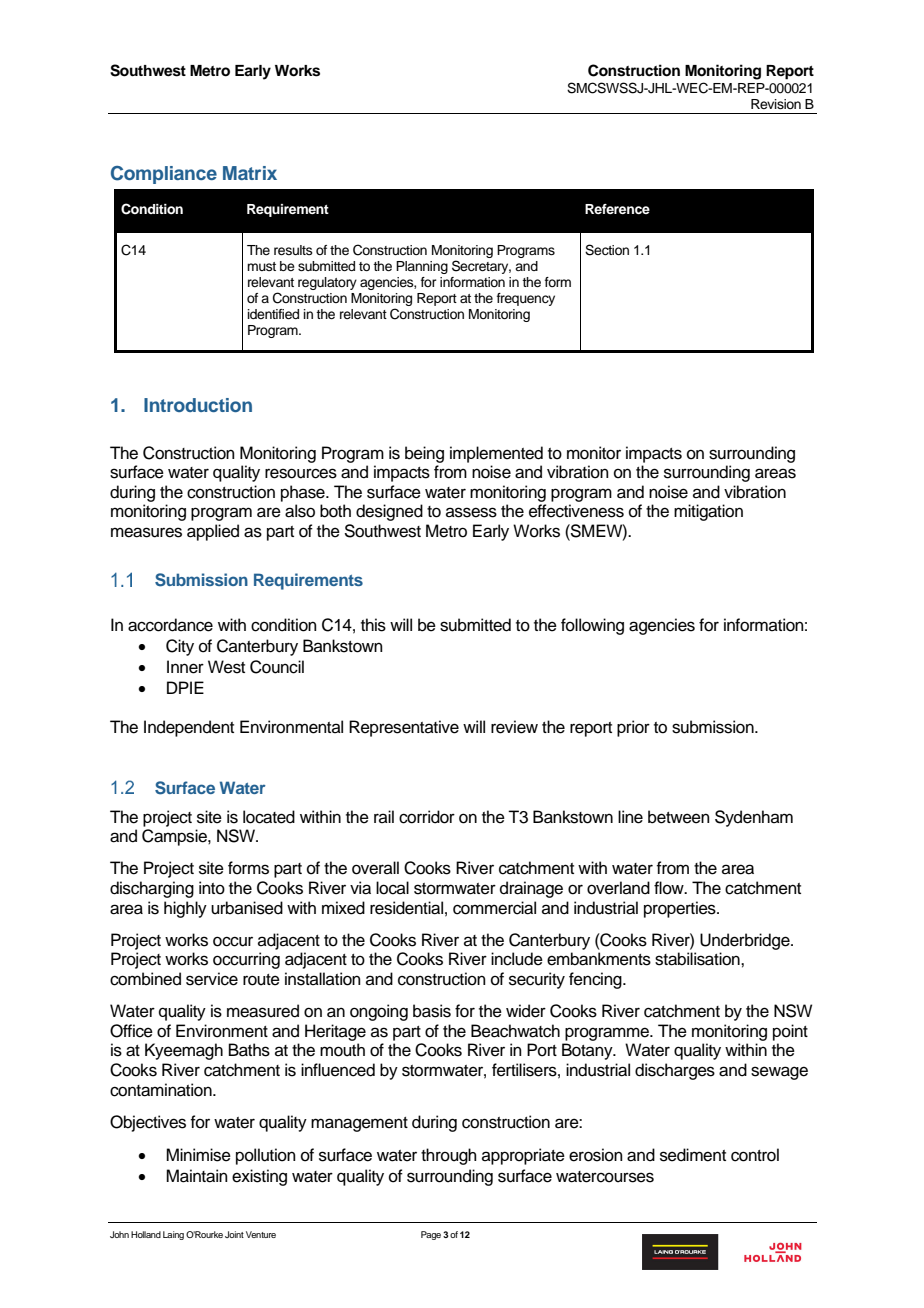 The height and width of the page is (1308, 924). I want to click on Revision, so click(776, 104).
